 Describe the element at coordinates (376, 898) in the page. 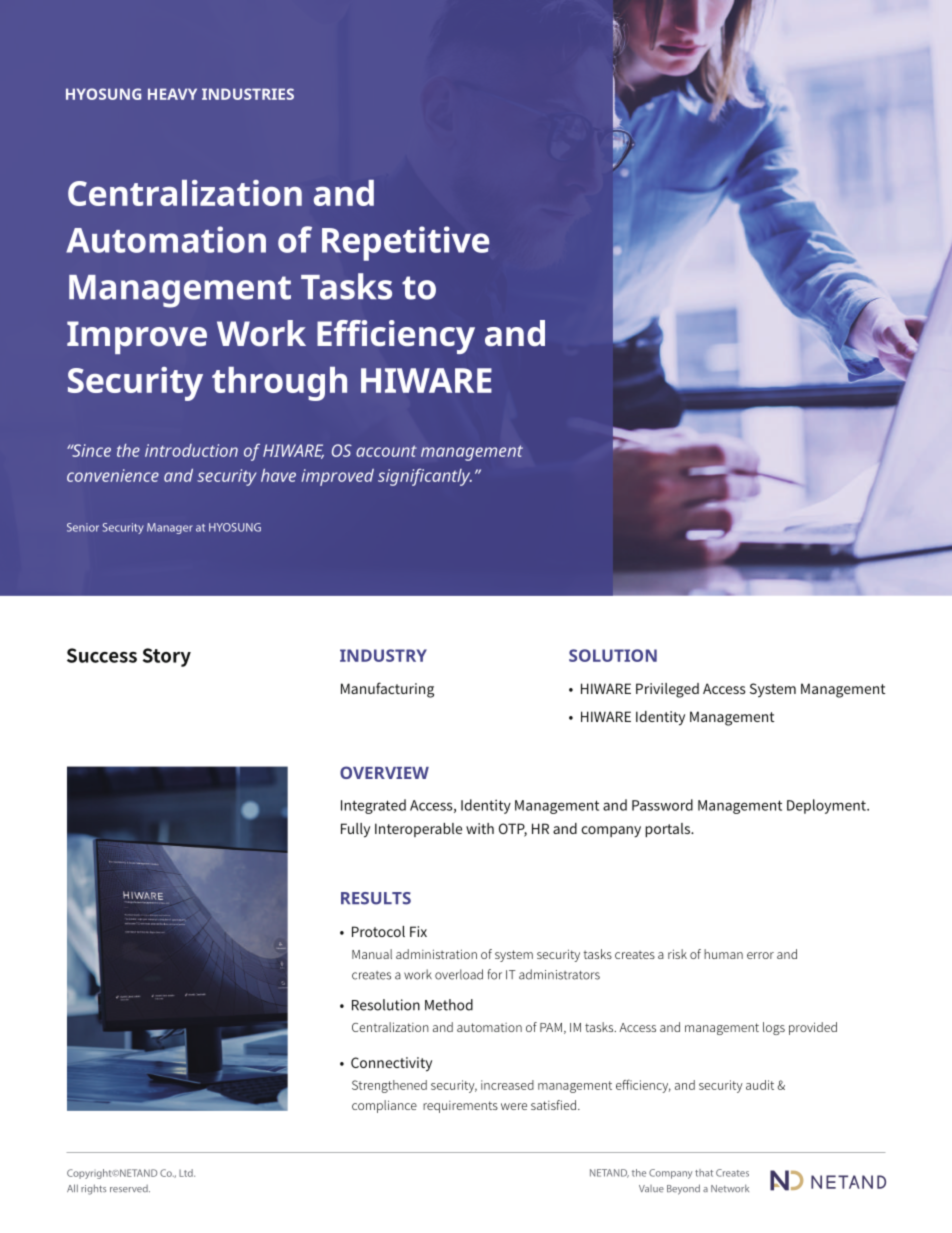

I see `RESULTS` at that location.
